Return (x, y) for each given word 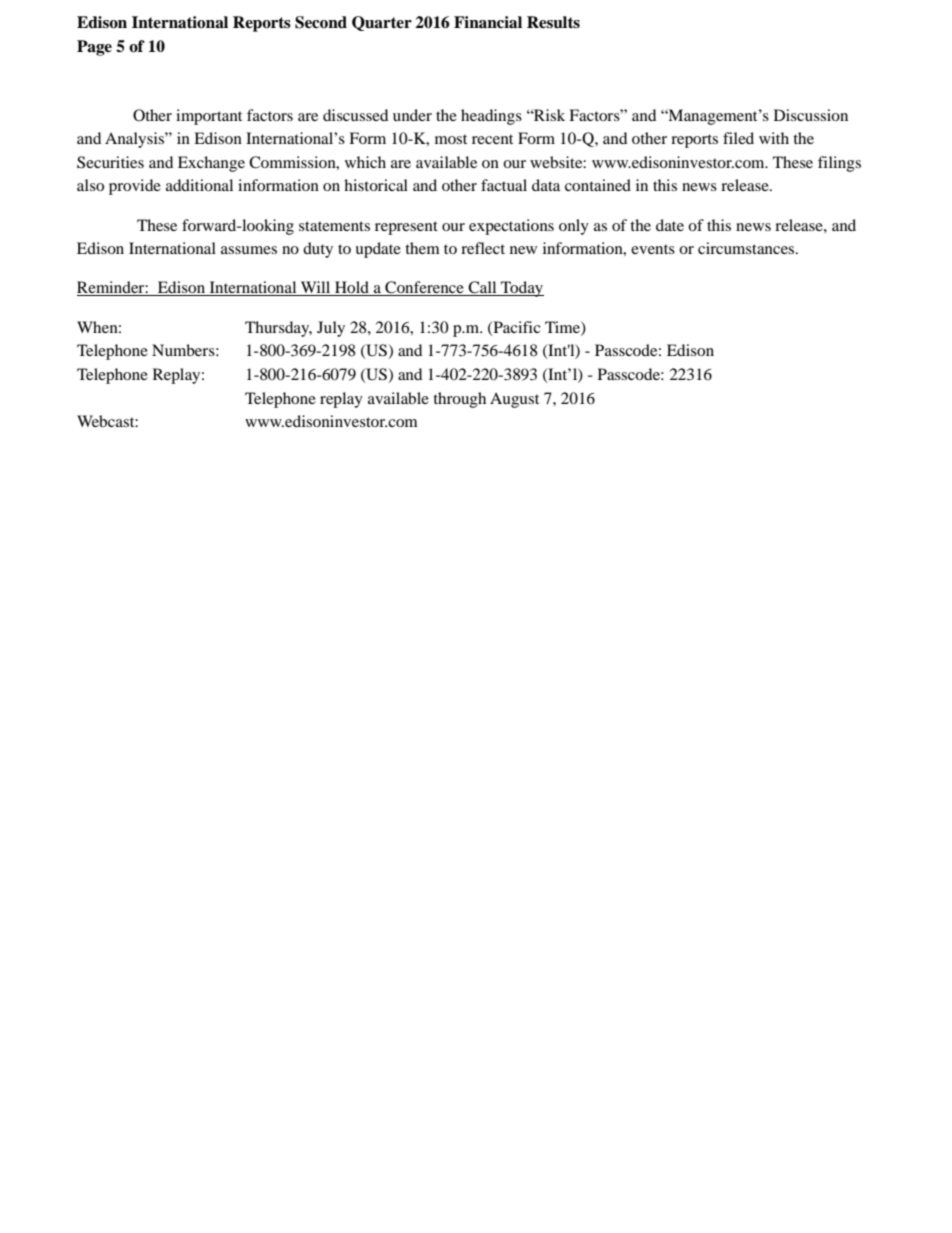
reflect (483, 248)
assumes (249, 250)
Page (94, 48)
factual (504, 185)
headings (491, 117)
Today (521, 289)
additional (199, 185)
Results (553, 22)
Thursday (278, 329)
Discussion (811, 115)
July (331, 329)
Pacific (515, 328)
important (209, 117)
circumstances (747, 248)
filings (839, 164)
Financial (488, 22)
